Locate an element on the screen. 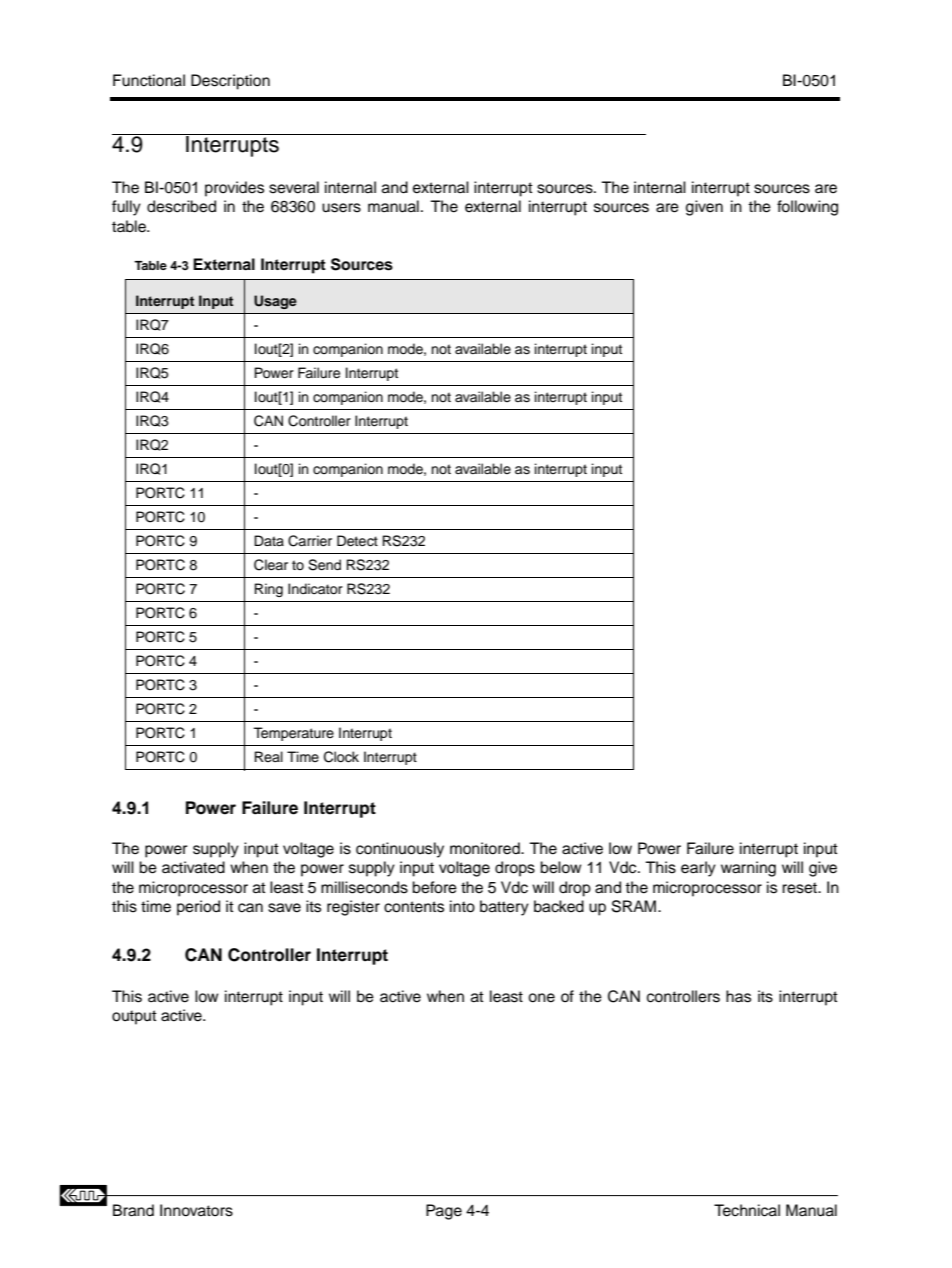 Image resolution: width=952 pixels, height=1268 pixels. monitored is located at coordinates (486, 848).
